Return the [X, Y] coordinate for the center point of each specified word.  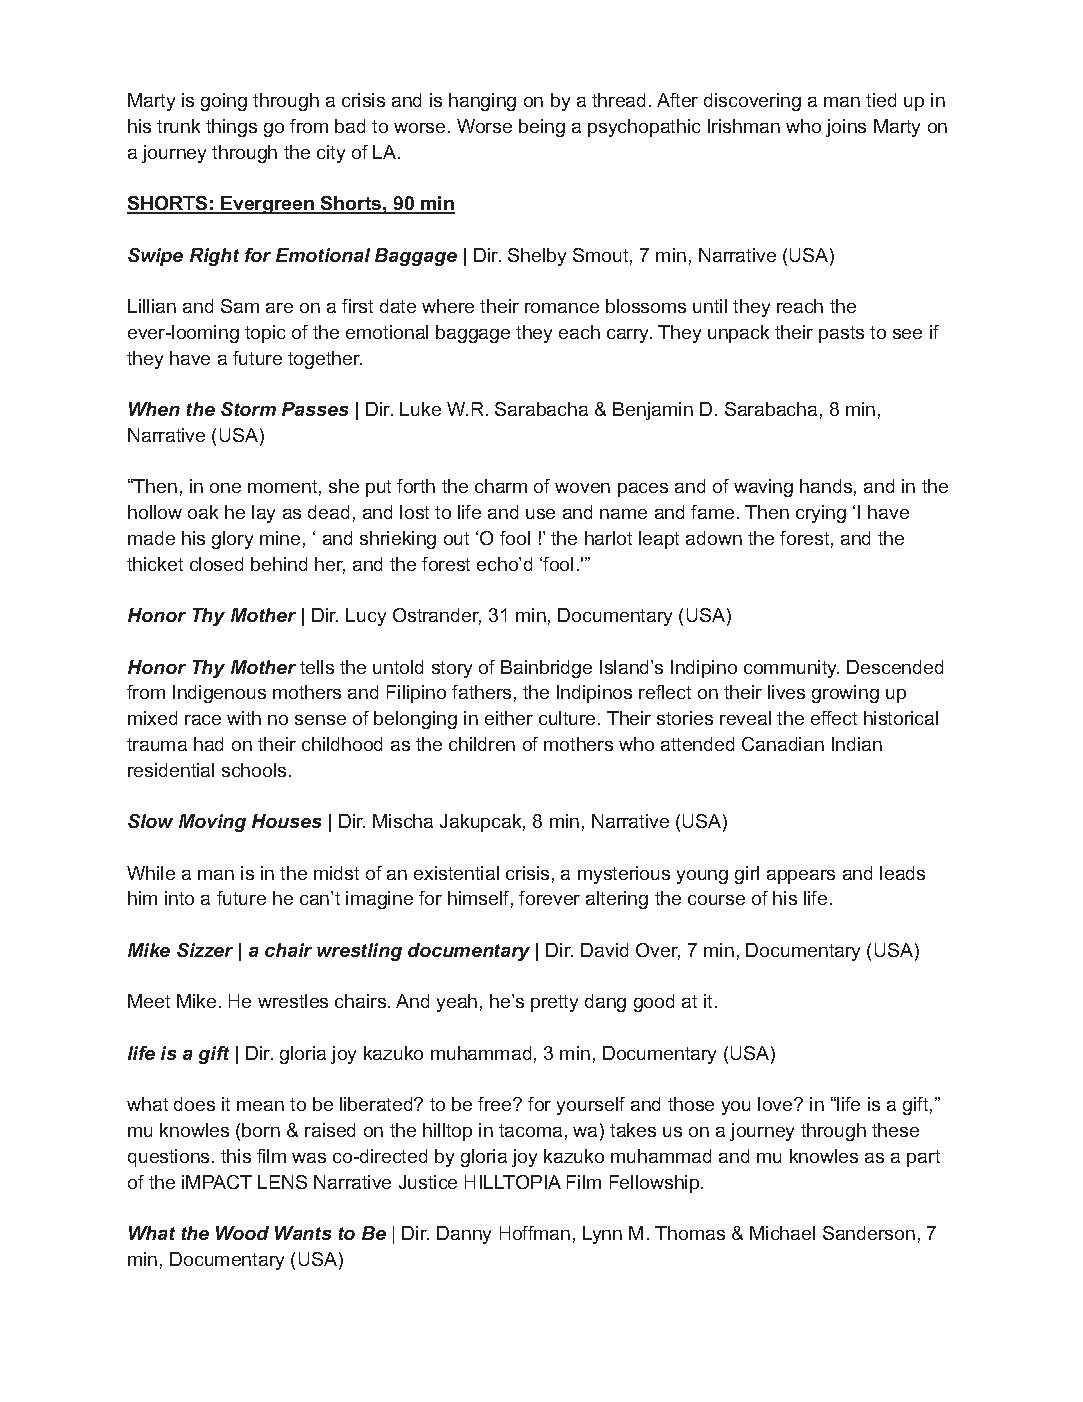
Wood [242, 1233]
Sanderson [869, 1233]
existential [456, 873]
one [225, 488]
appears [801, 877]
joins [846, 128]
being [542, 128]
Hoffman [535, 1233]
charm [501, 486]
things [231, 128]
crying [821, 514]
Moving [212, 823]
